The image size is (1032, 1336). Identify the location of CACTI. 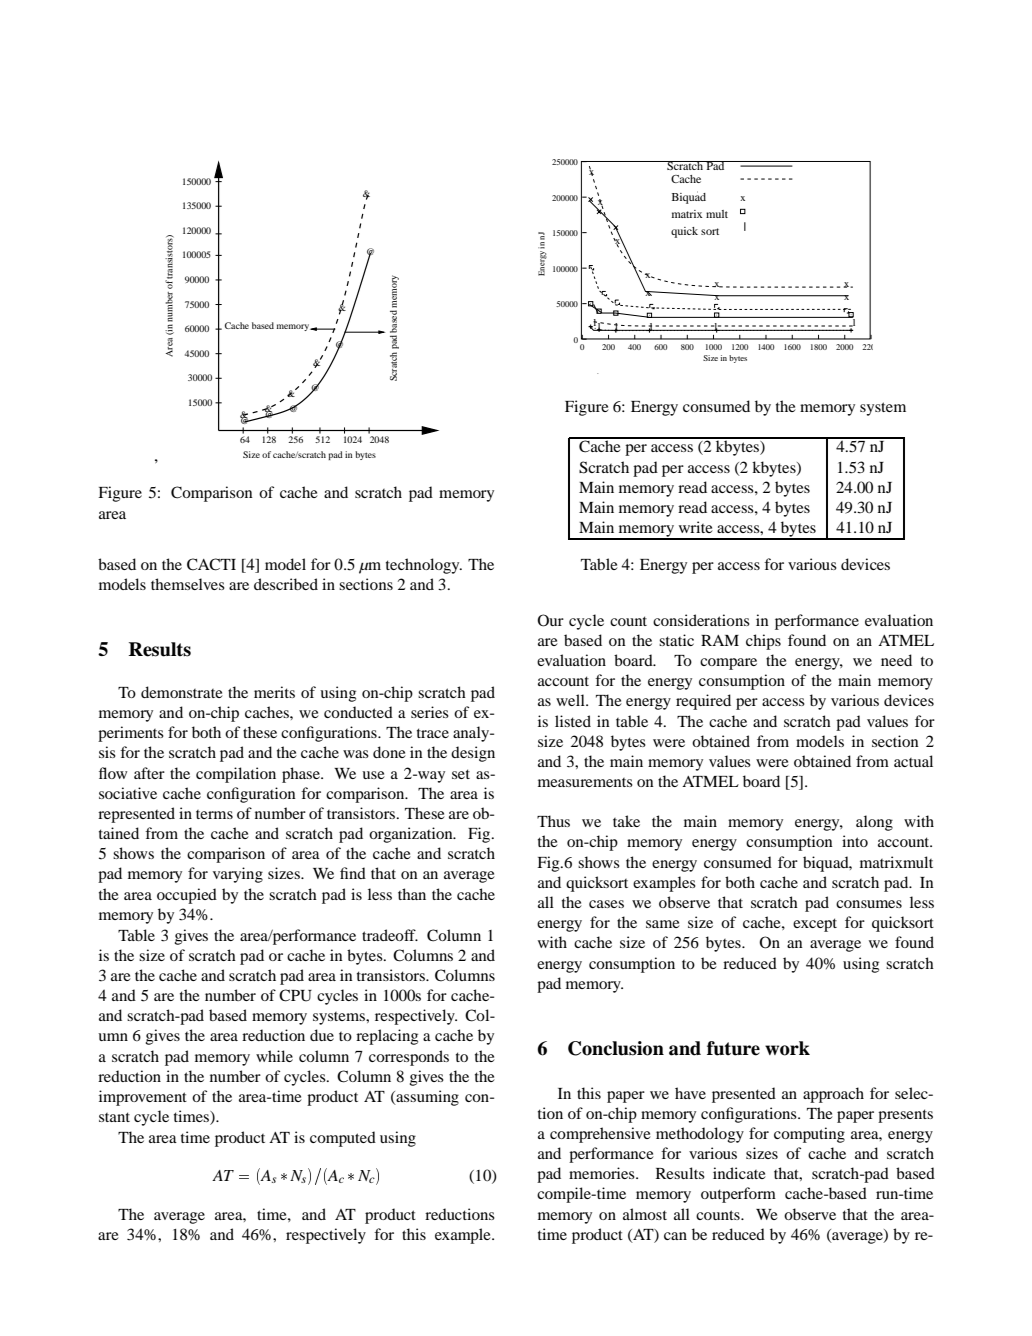
(211, 564).
